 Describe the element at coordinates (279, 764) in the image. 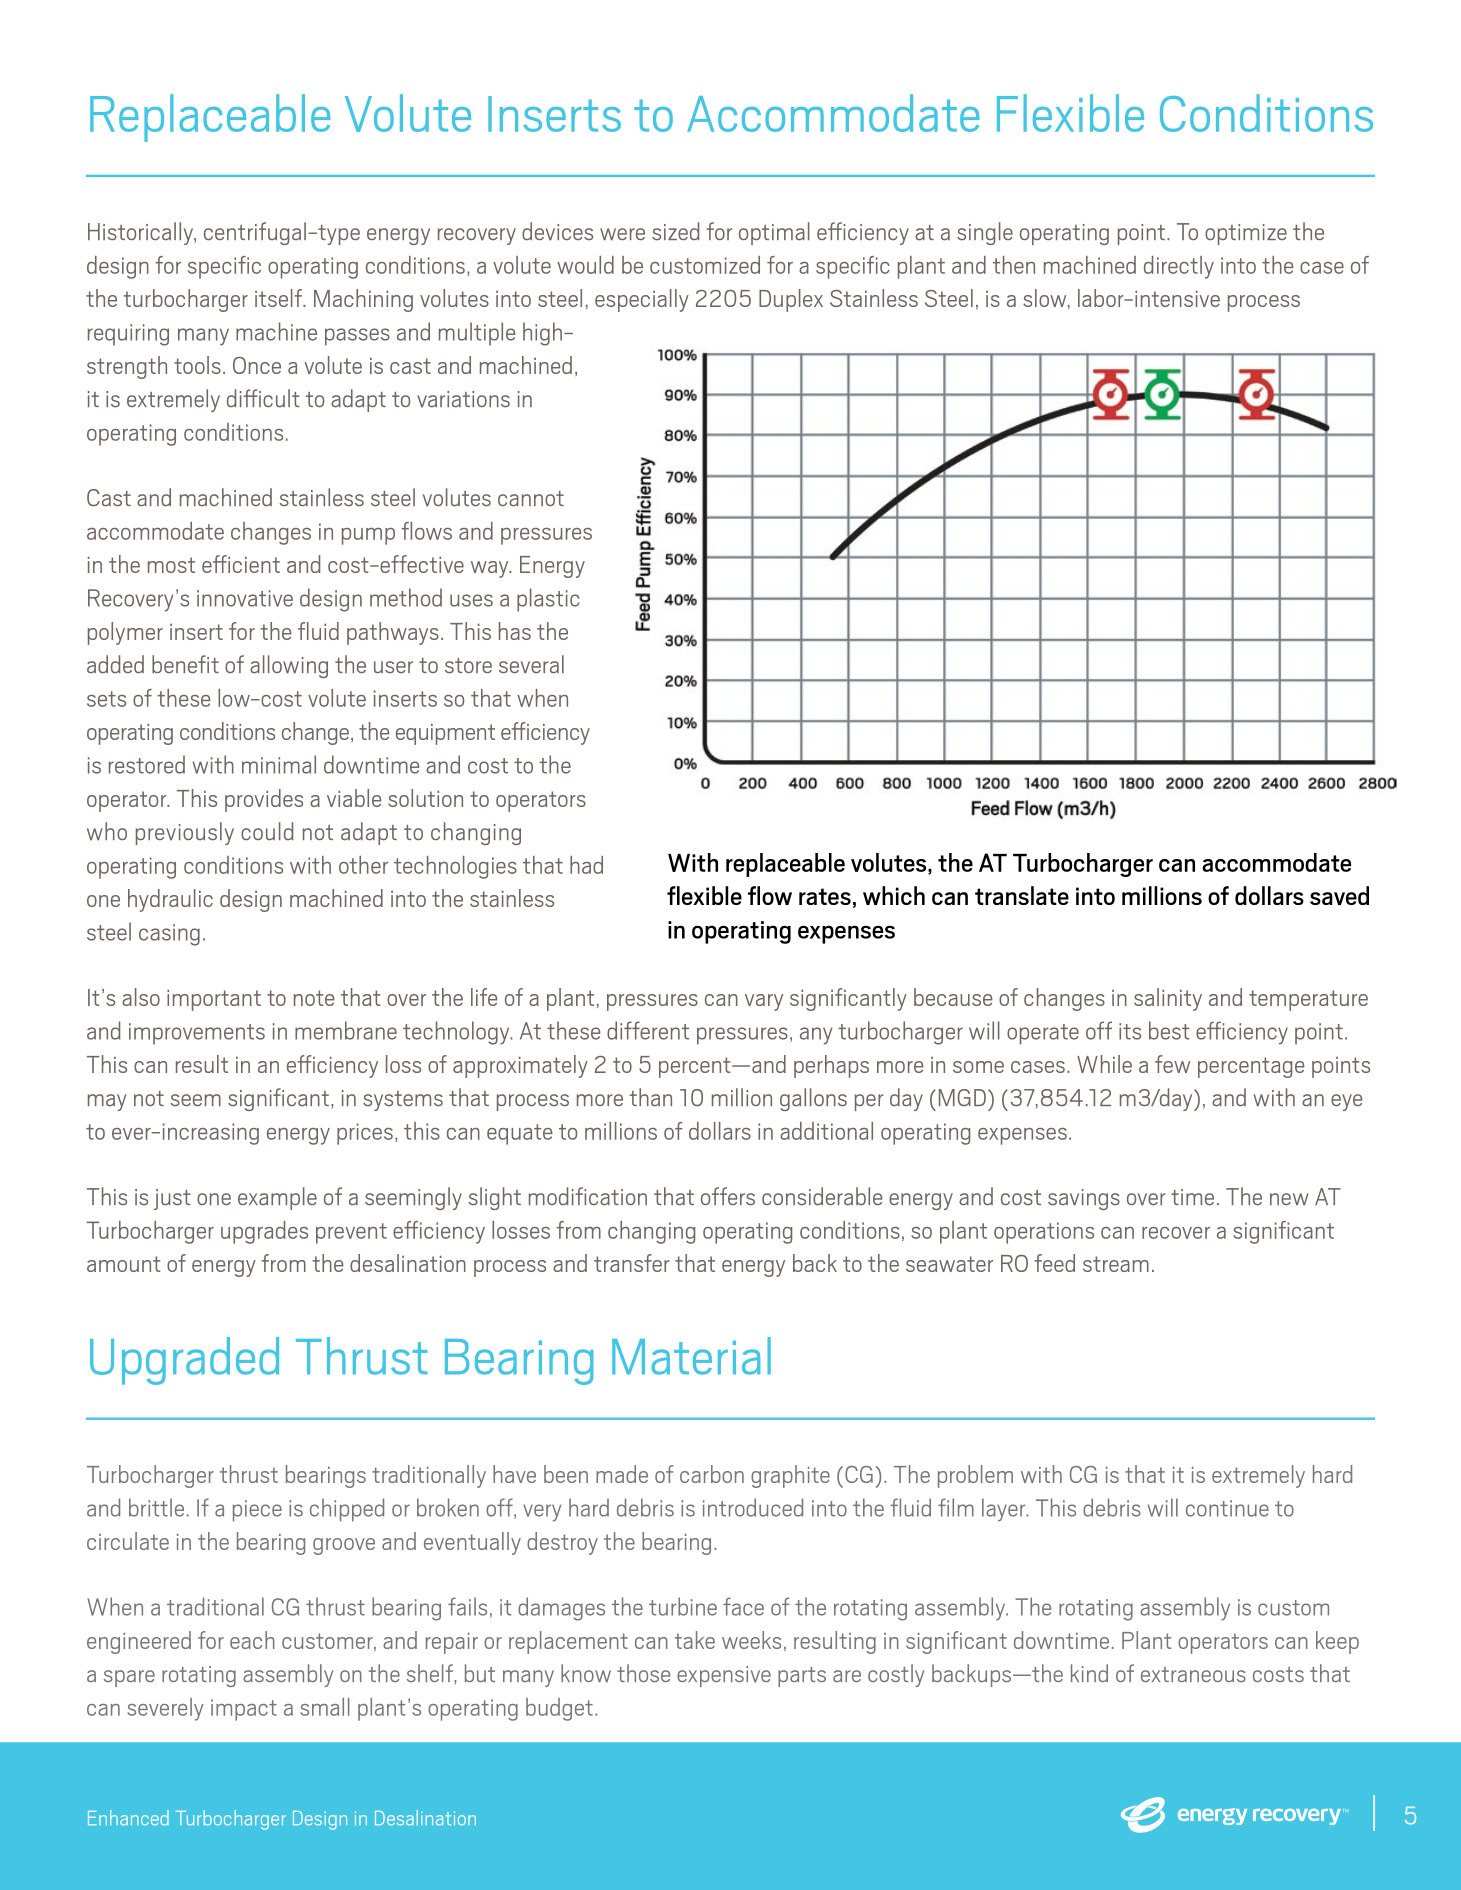

I see `minimal` at that location.
